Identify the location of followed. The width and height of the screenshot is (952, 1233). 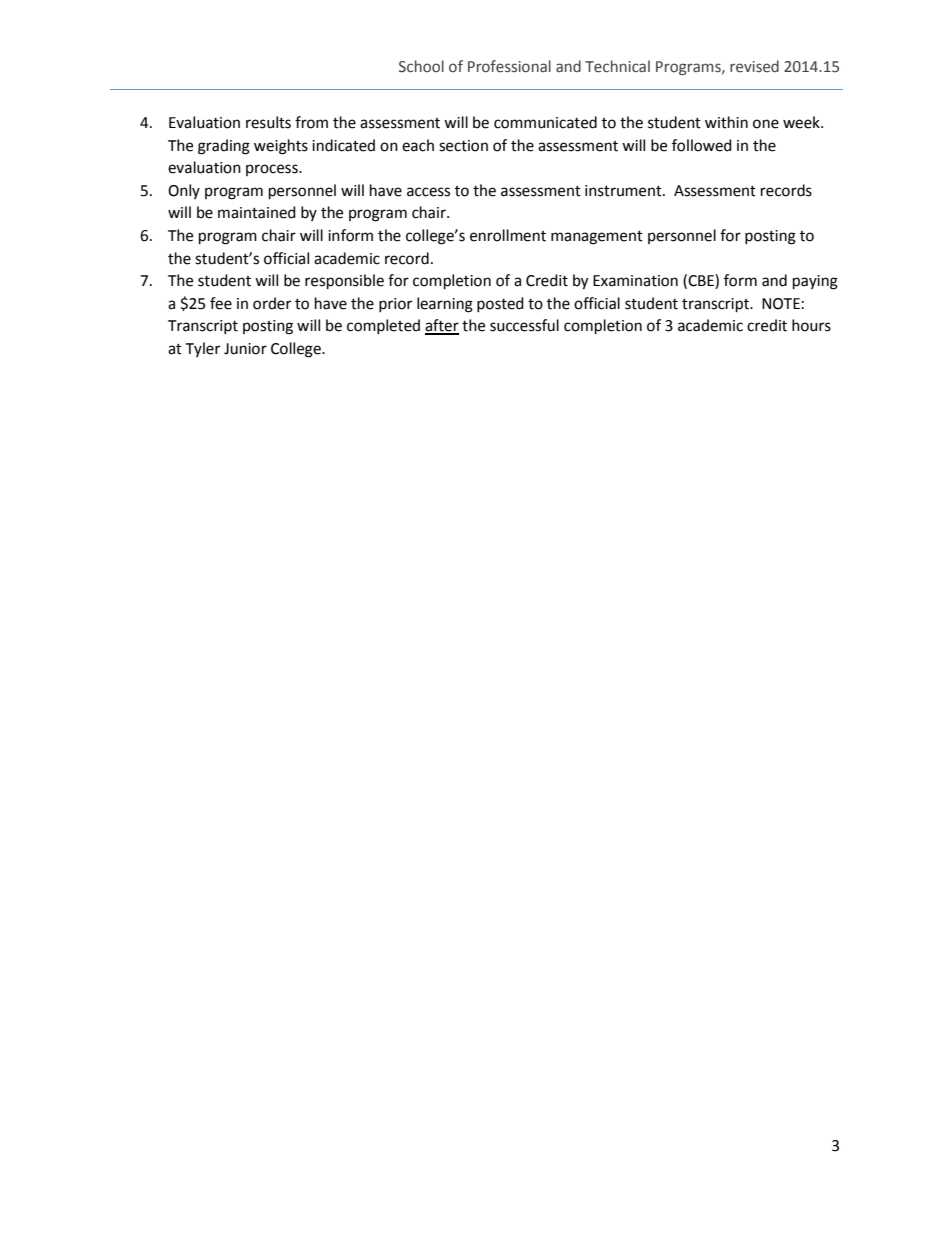
(702, 145).
